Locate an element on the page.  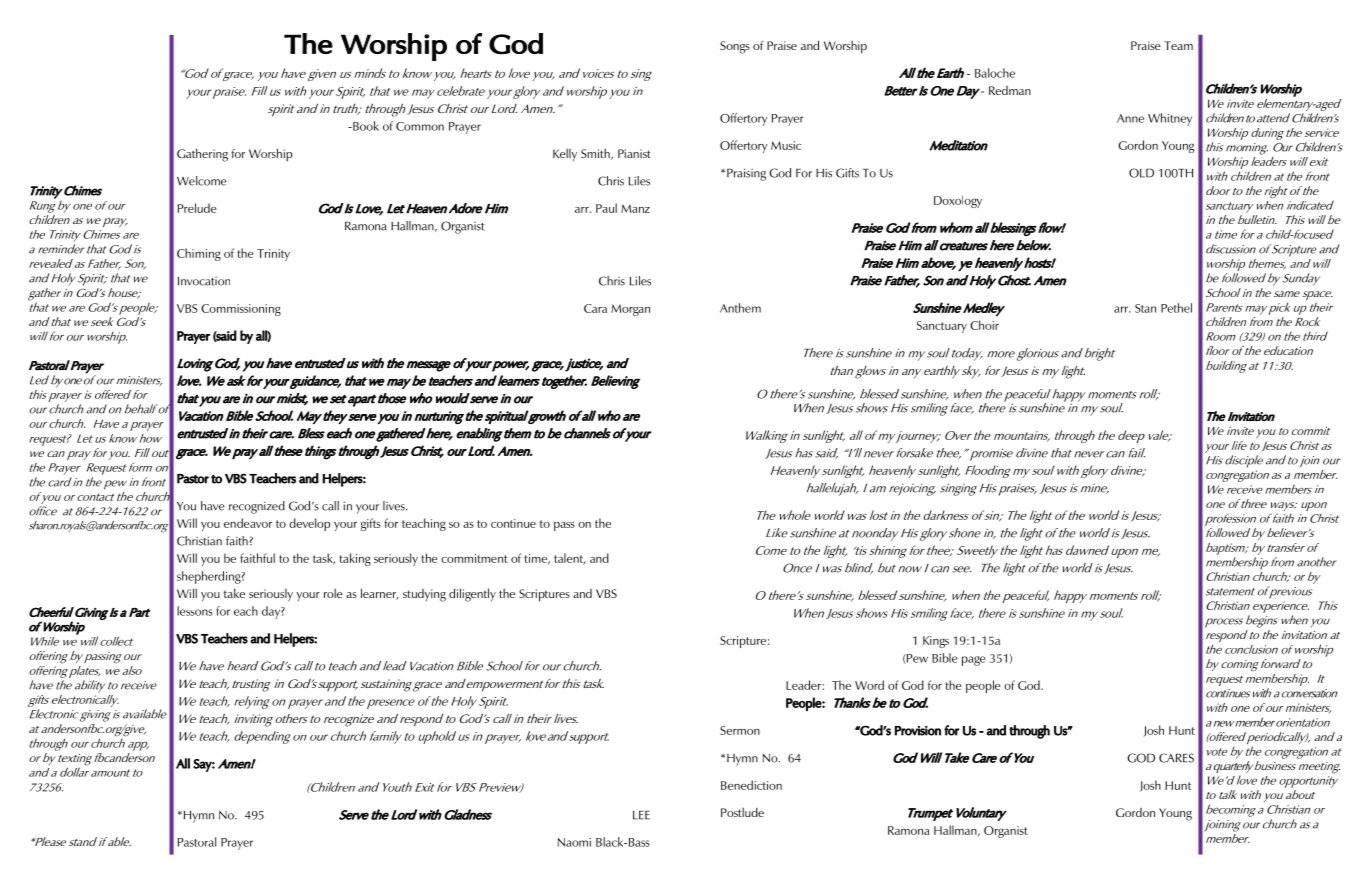
Choir is located at coordinates (984, 325).
